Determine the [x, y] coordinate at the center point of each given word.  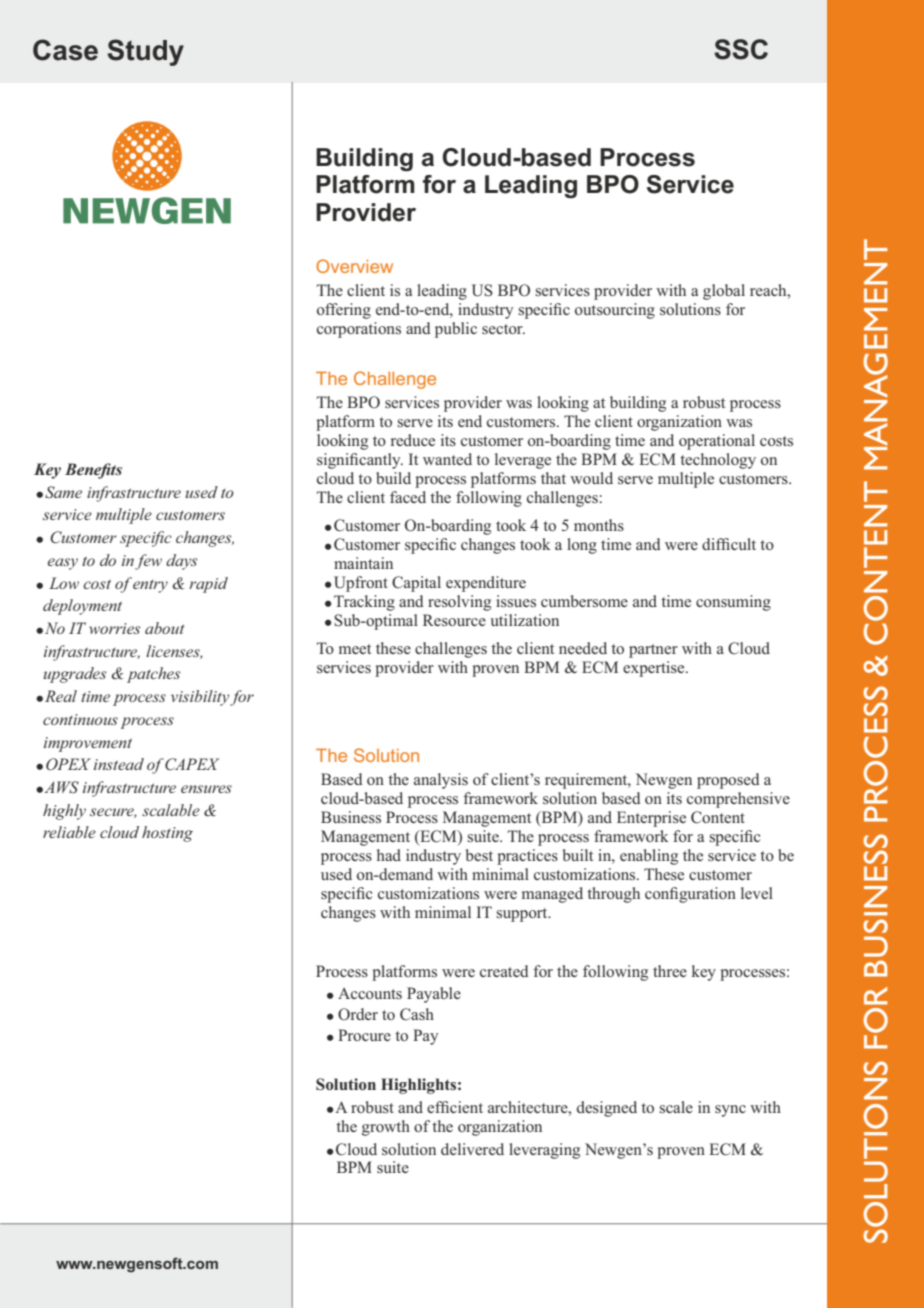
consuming [733, 603]
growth [386, 1128]
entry [150, 586]
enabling [649, 857]
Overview [354, 266]
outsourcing [615, 311]
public [456, 330]
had [389, 855]
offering [344, 311]
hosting [167, 834]
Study [145, 52]
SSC [741, 49]
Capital [416, 584]
